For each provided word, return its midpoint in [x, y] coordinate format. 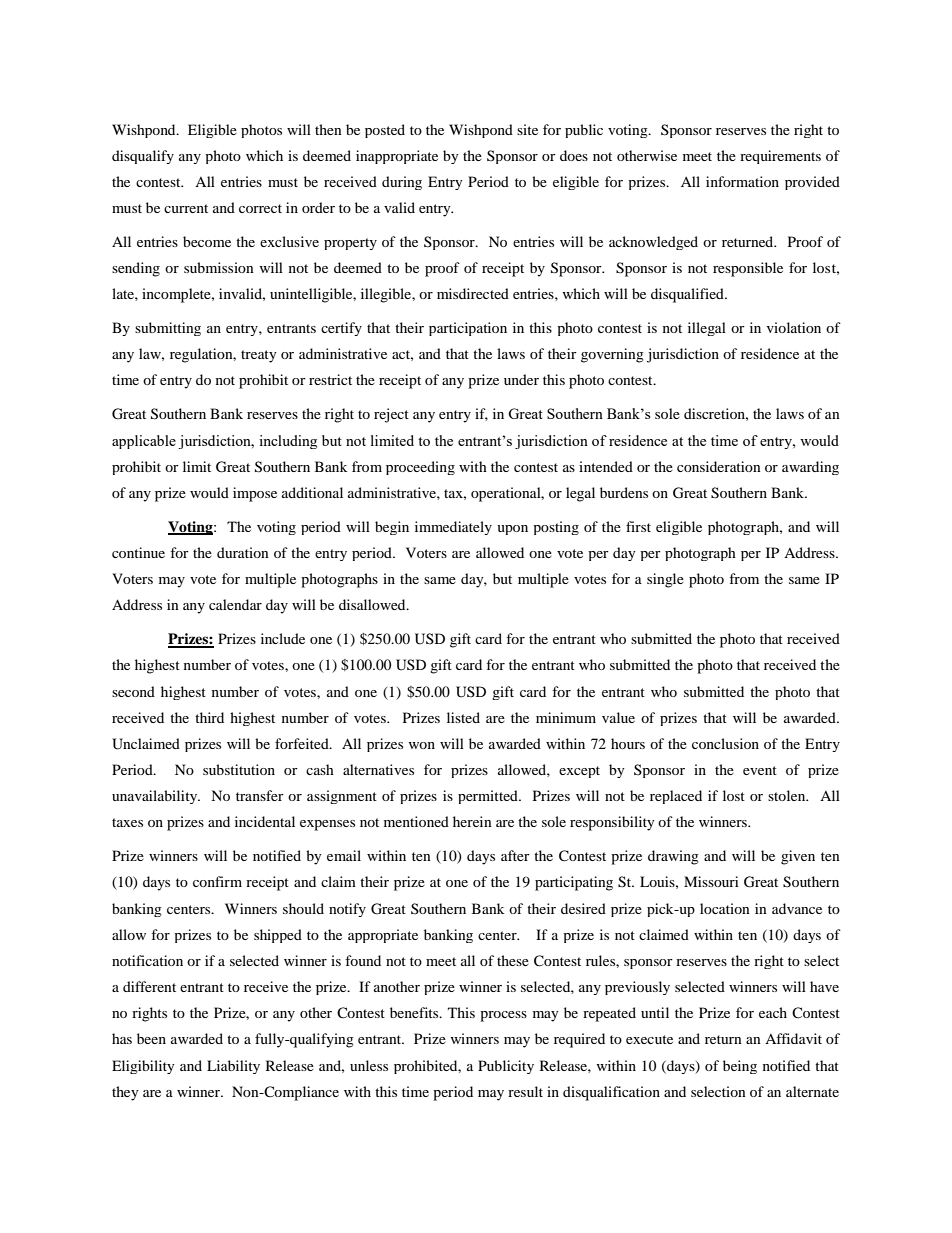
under [521, 379]
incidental [265, 821]
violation [794, 327]
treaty [259, 356]
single [665, 580]
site [527, 129]
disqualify [143, 157]
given [798, 857]
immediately [453, 528]
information [742, 181]
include [283, 638]
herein [472, 821]
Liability [233, 1067]
